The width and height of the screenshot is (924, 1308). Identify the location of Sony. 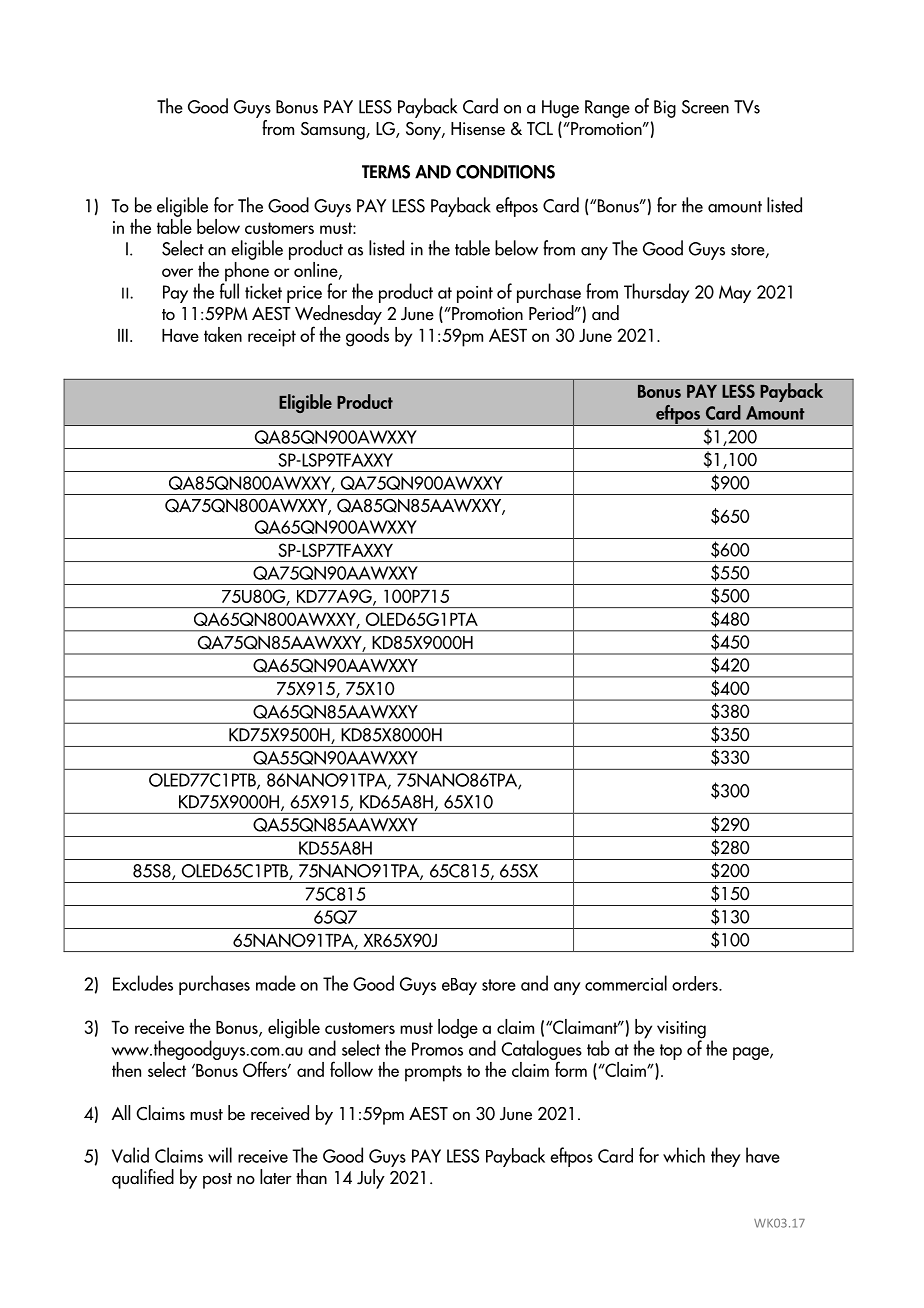
(424, 131).
